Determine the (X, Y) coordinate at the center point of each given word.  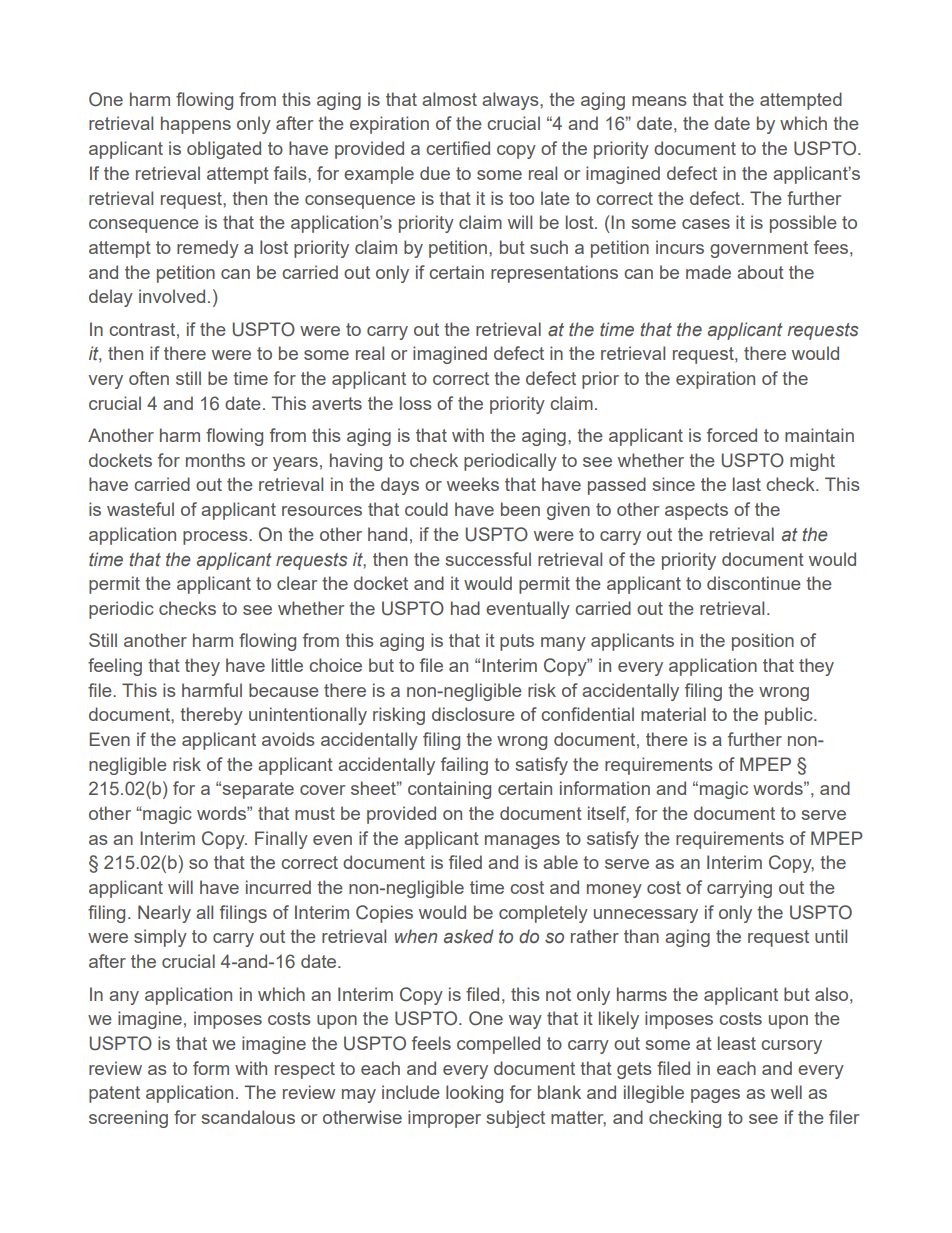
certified (458, 148)
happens (196, 125)
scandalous (248, 1117)
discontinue (754, 583)
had (465, 608)
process (216, 538)
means (659, 101)
